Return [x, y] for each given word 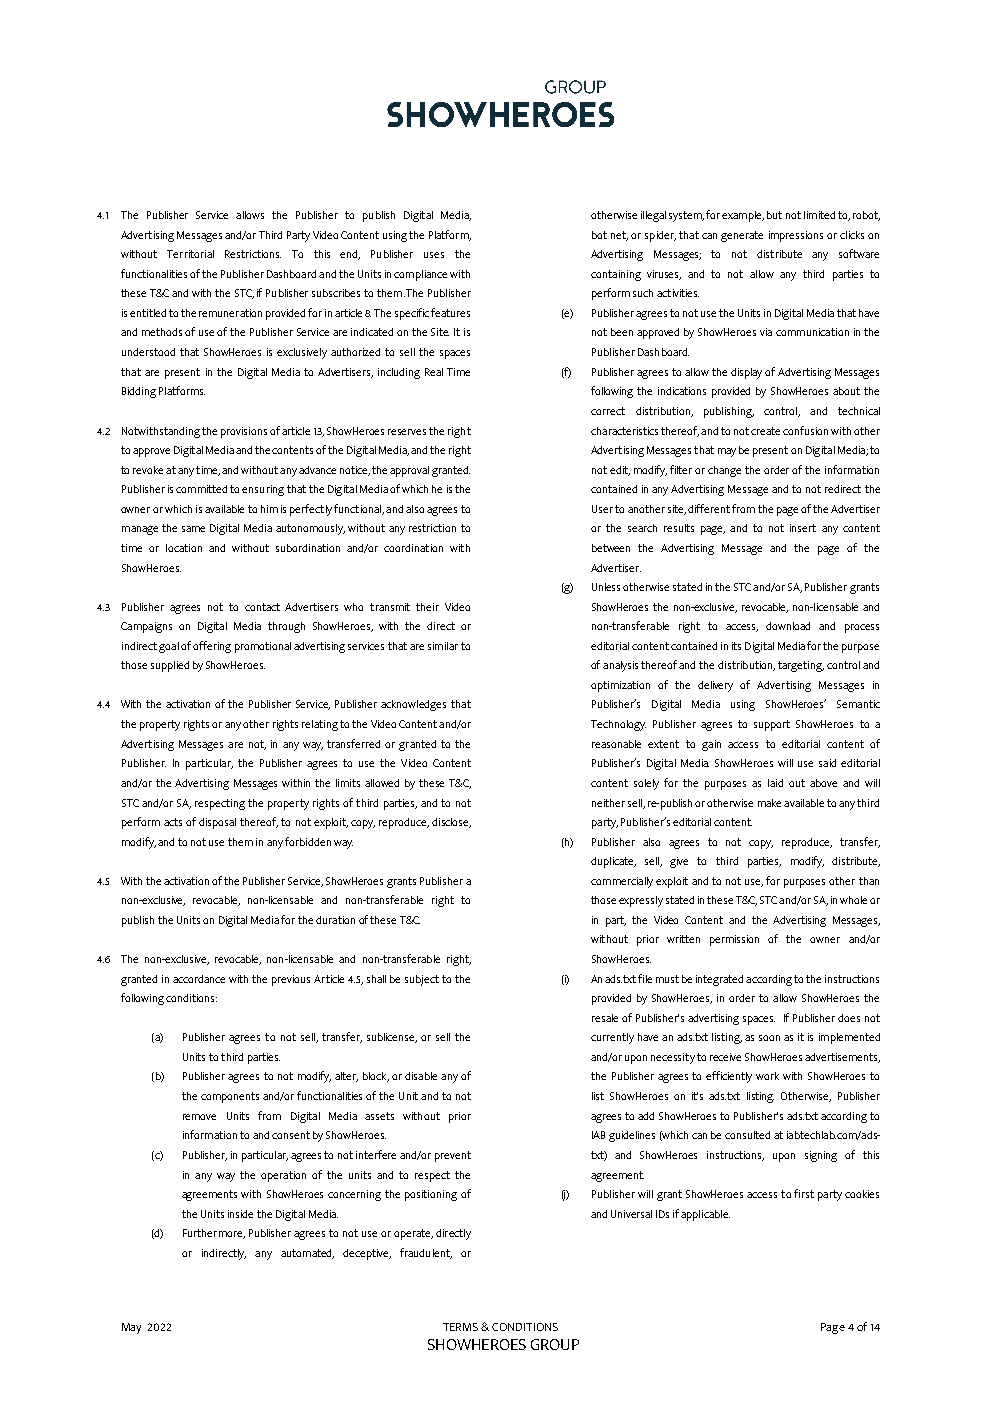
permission [734, 940]
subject [422, 980]
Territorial [190, 254]
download [788, 626]
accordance [199, 979]
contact [262, 607]
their [427, 607]
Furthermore [214, 1234]
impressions [796, 236]
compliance [420, 275]
